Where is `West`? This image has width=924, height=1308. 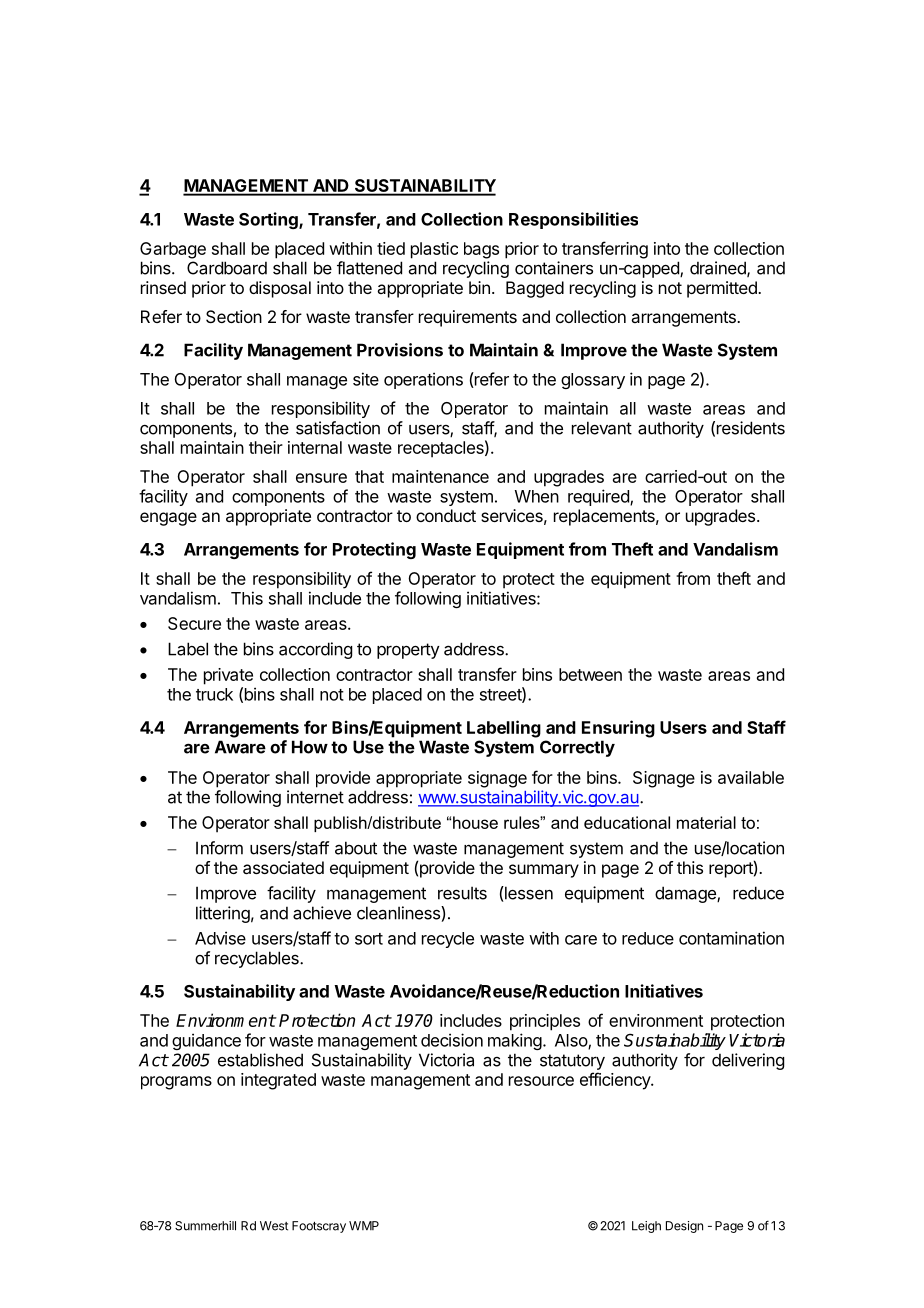
West is located at coordinates (274, 1226).
